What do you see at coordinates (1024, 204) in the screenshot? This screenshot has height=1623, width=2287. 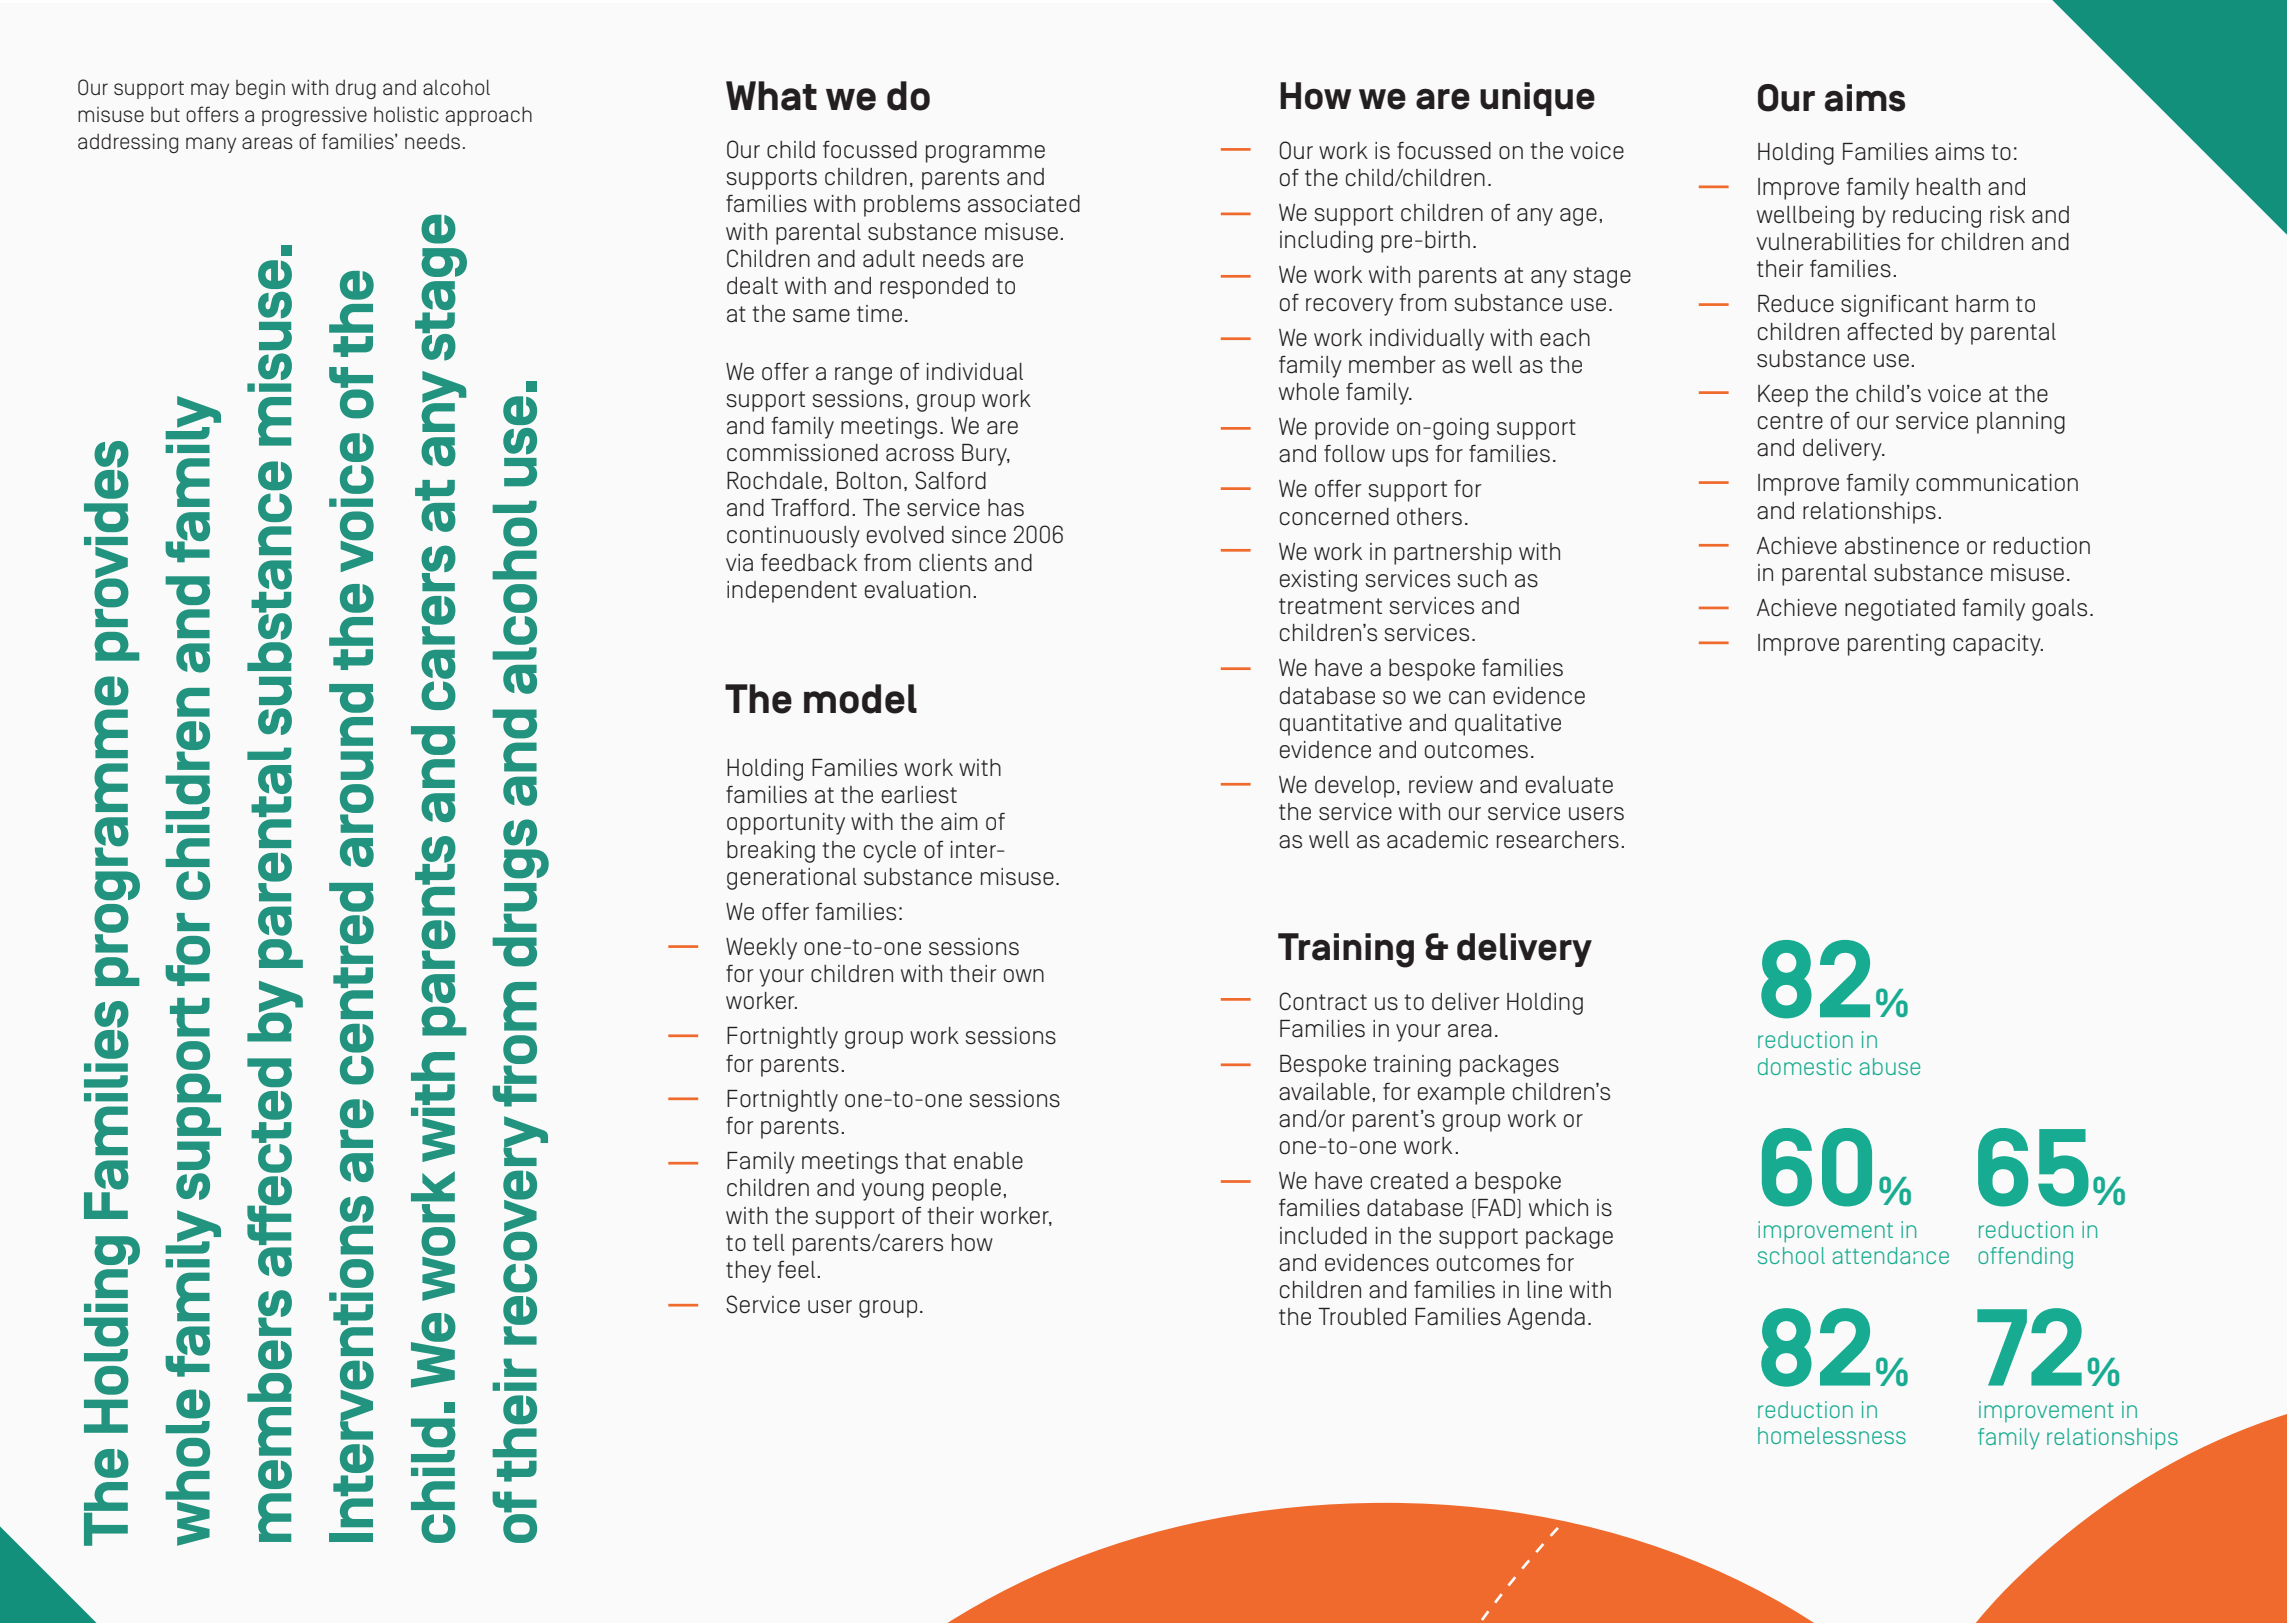 I see `associated` at bounding box center [1024, 204].
